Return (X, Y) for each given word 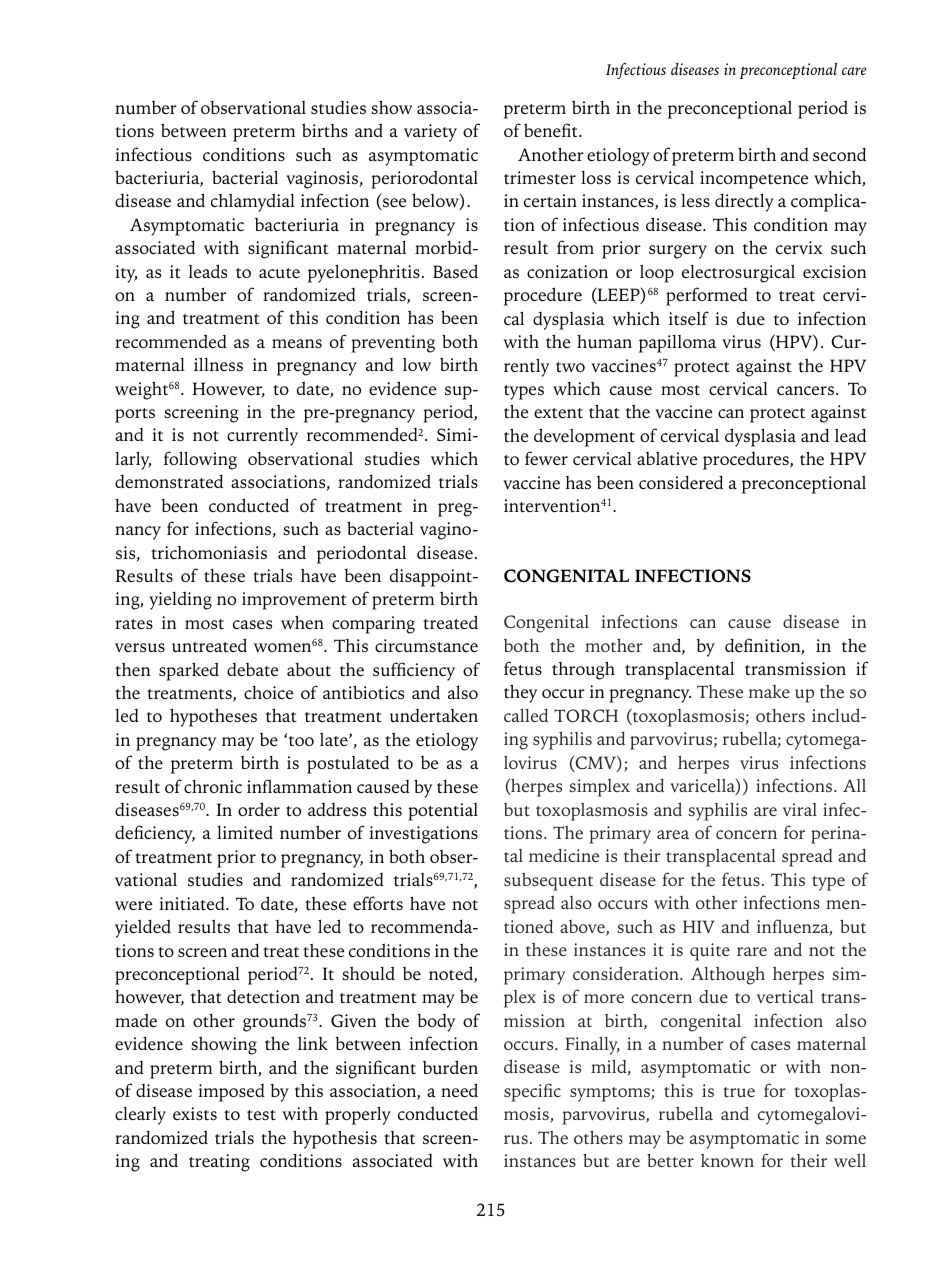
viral (800, 809)
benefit (552, 130)
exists (195, 1114)
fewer (546, 458)
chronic (213, 787)
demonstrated (169, 481)
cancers (805, 391)
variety (430, 133)
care (854, 71)
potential (443, 812)
